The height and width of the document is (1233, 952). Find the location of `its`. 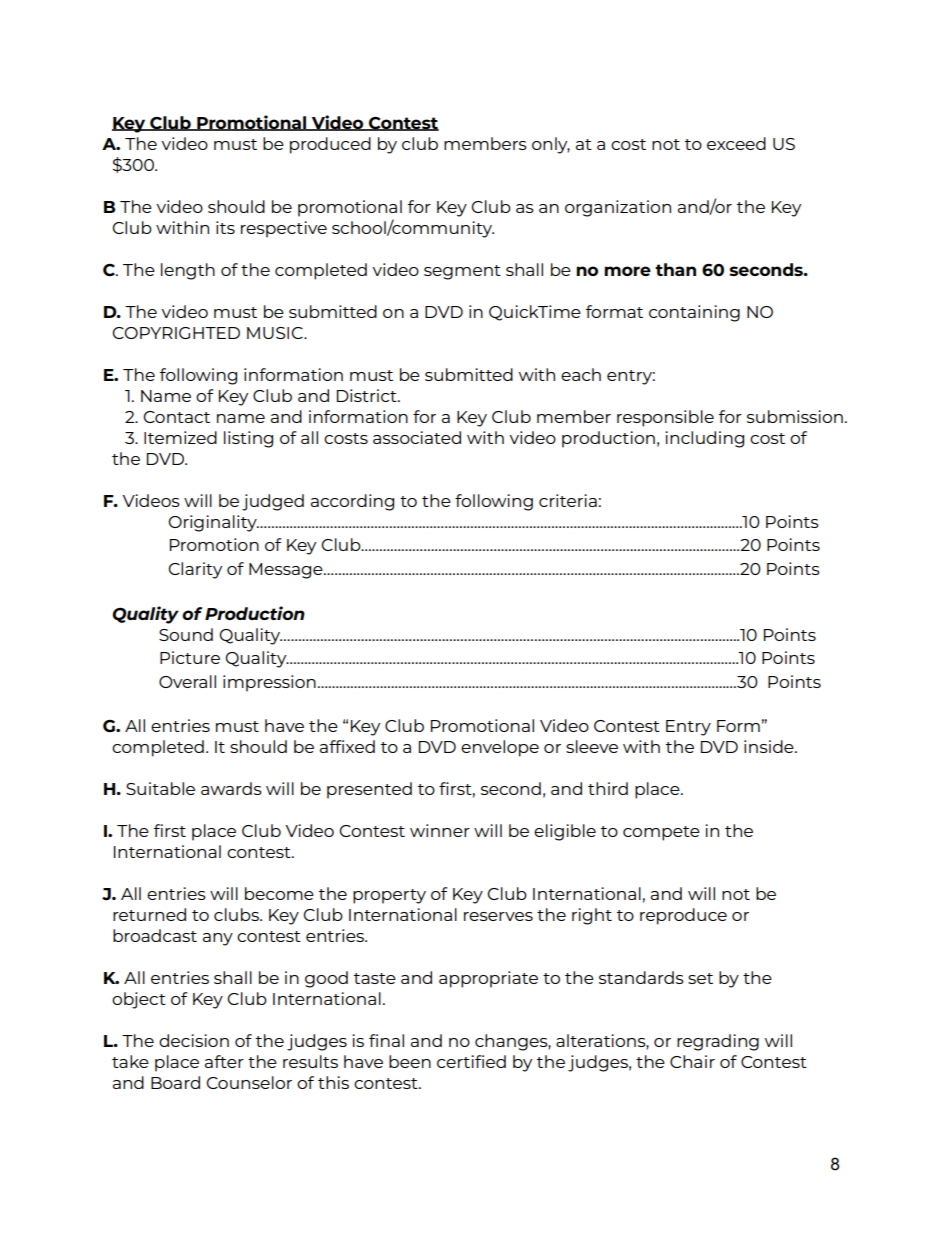

its is located at coordinates (225, 227).
